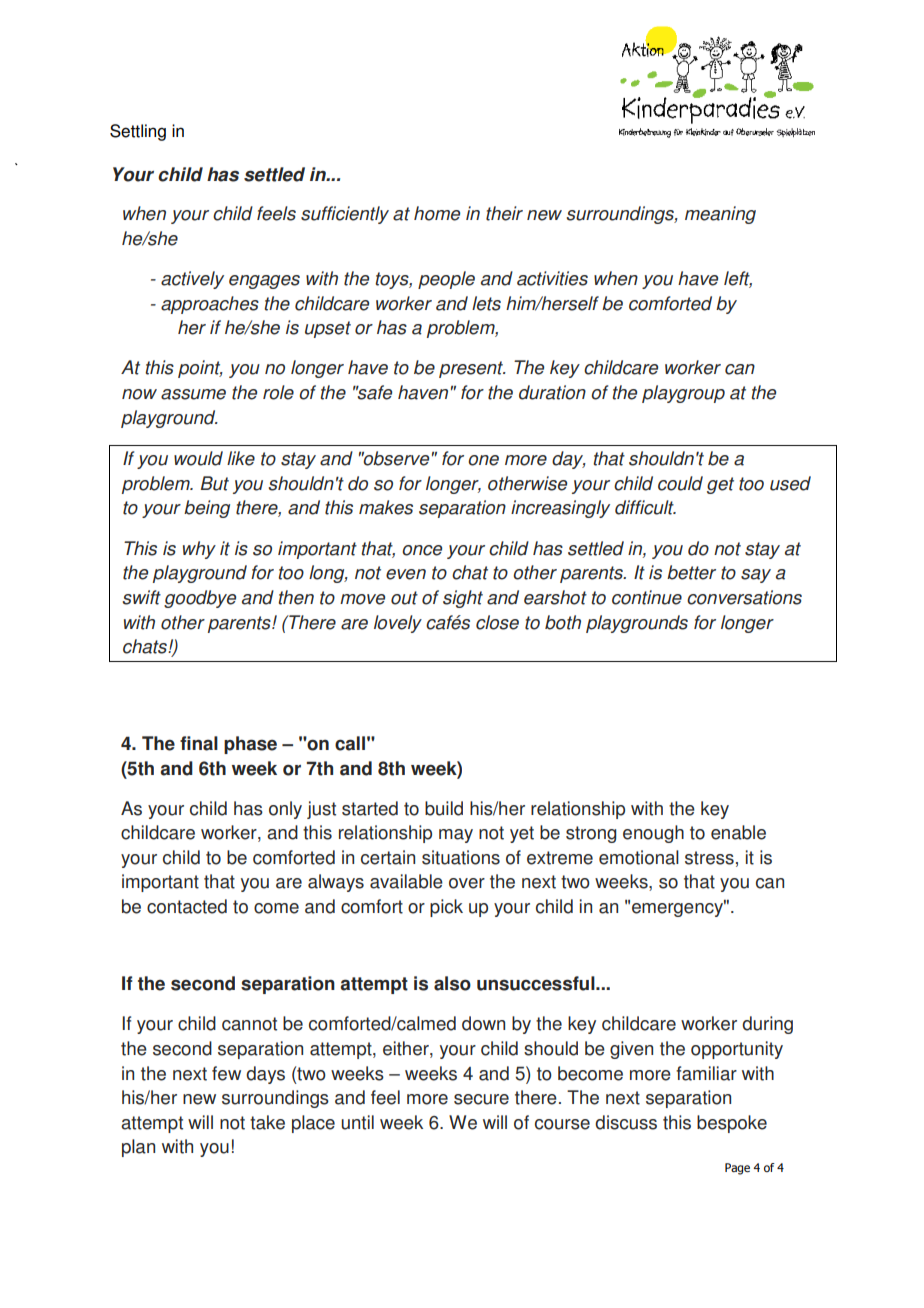  Describe the element at coordinates (267, 1122) in the image. I see `take` at that location.
